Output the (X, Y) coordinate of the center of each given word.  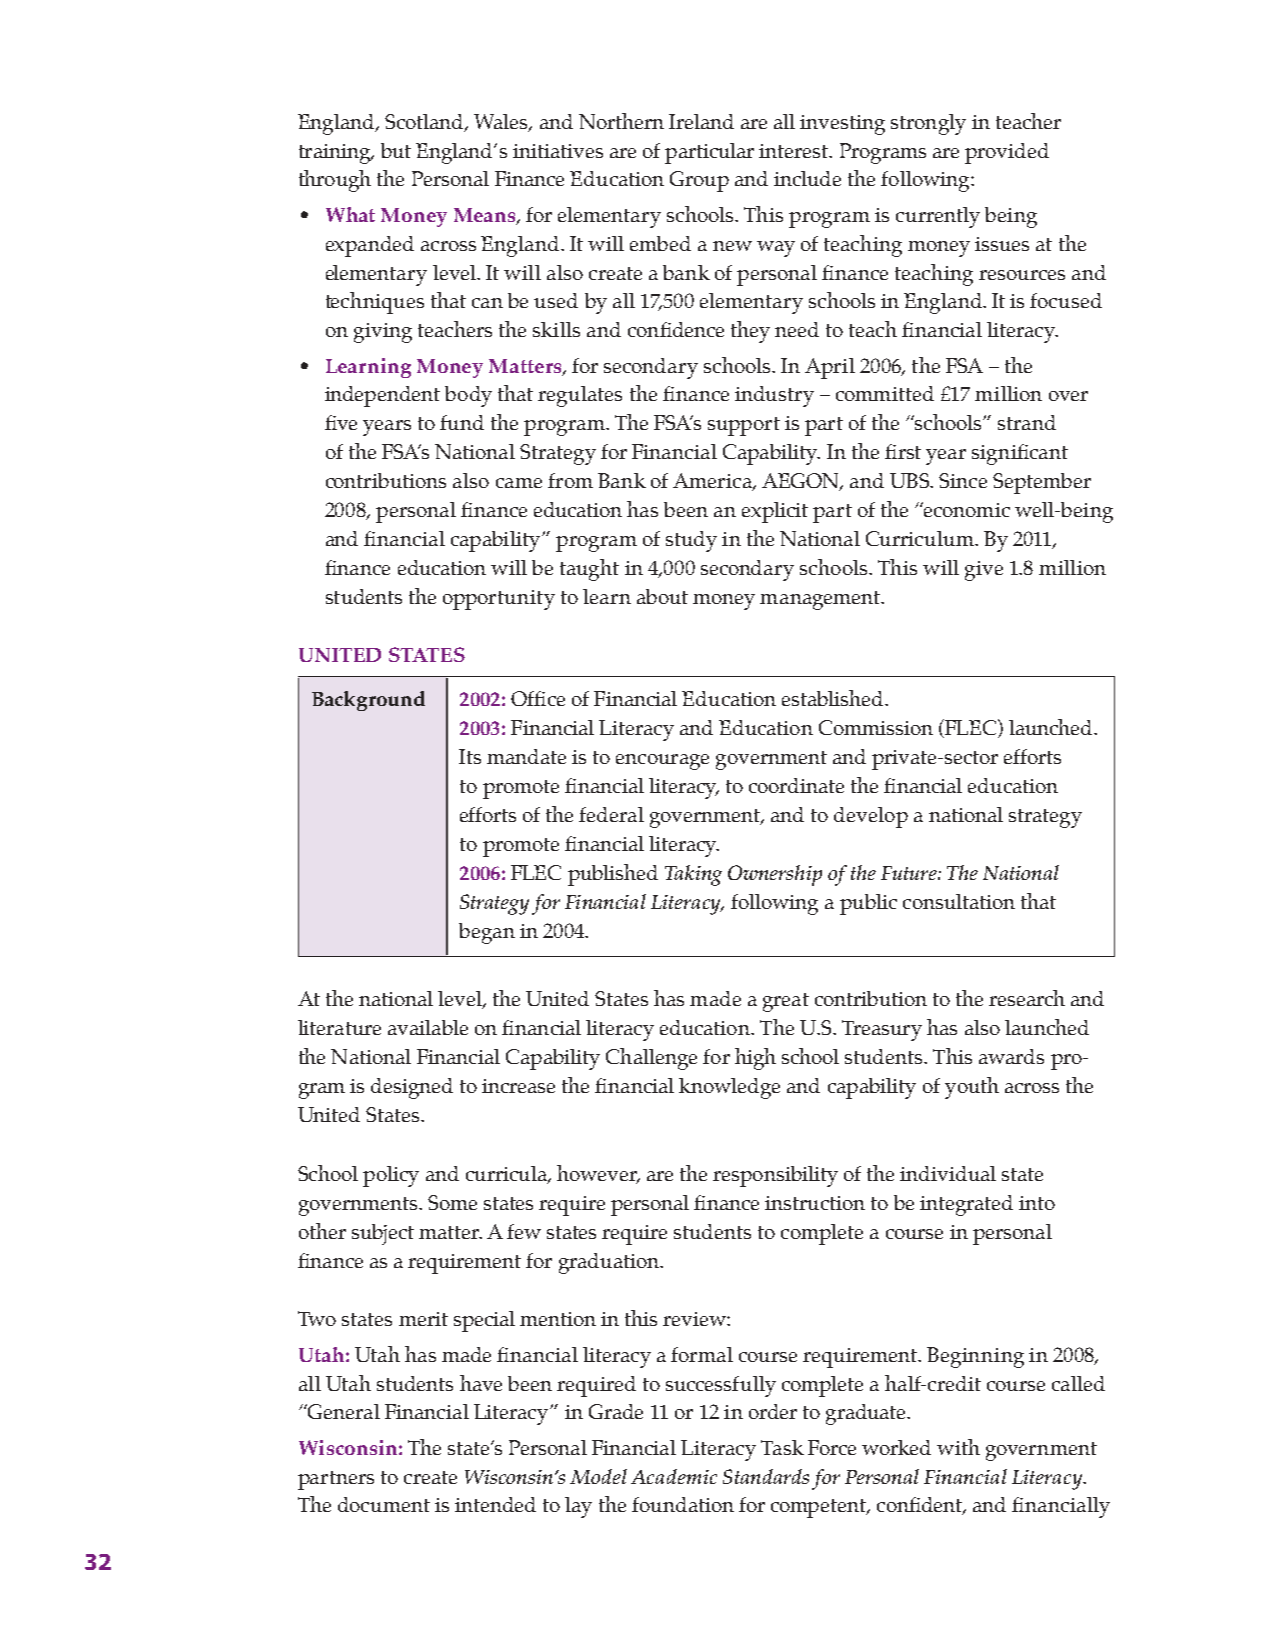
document (384, 1504)
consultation (959, 901)
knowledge (729, 1088)
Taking (693, 875)
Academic (674, 1476)
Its (470, 756)
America (713, 482)
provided (1007, 153)
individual (948, 1173)
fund (462, 422)
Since (963, 480)
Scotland (425, 122)
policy (391, 1176)
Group (699, 181)
